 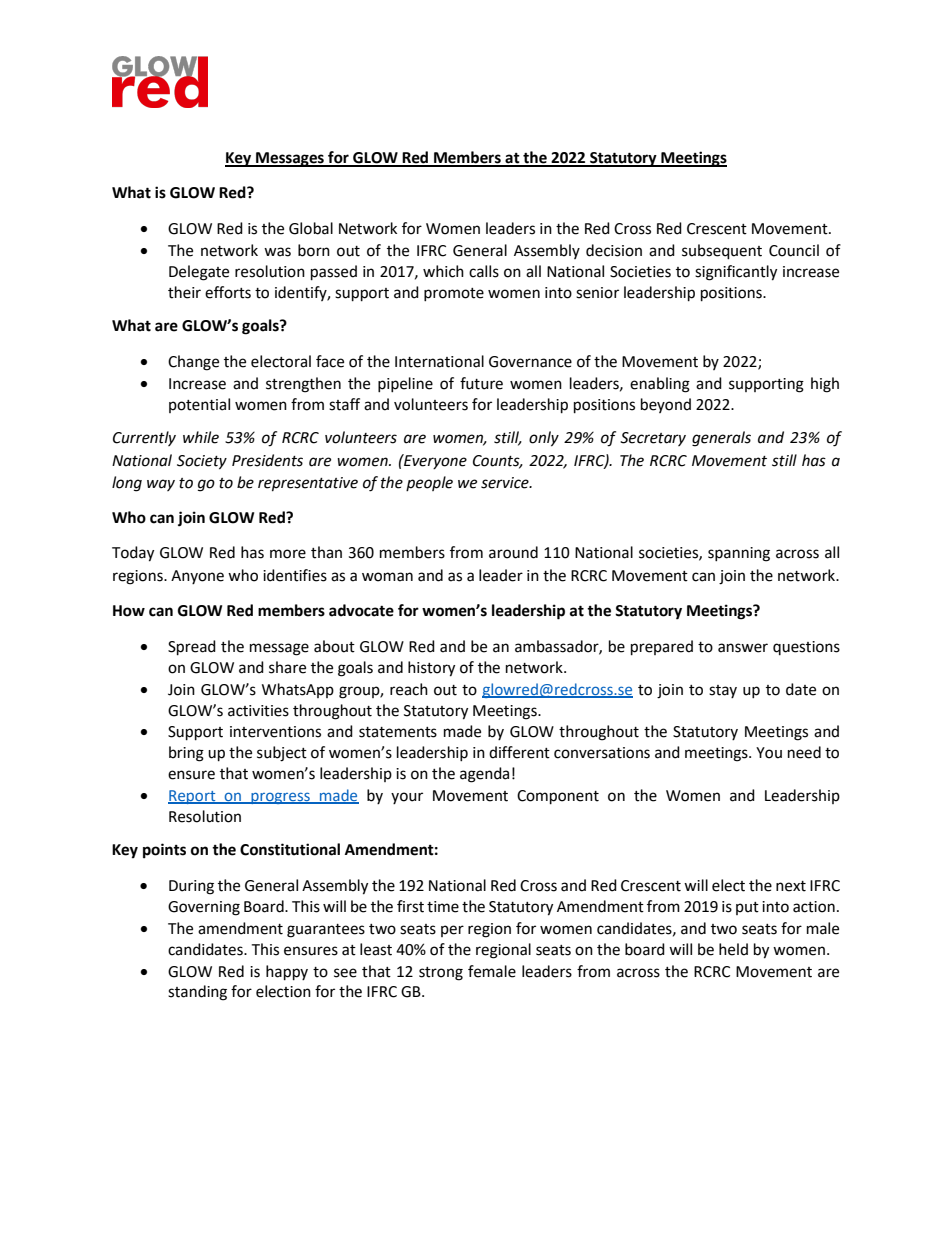 I want to click on way, so click(x=161, y=485).
